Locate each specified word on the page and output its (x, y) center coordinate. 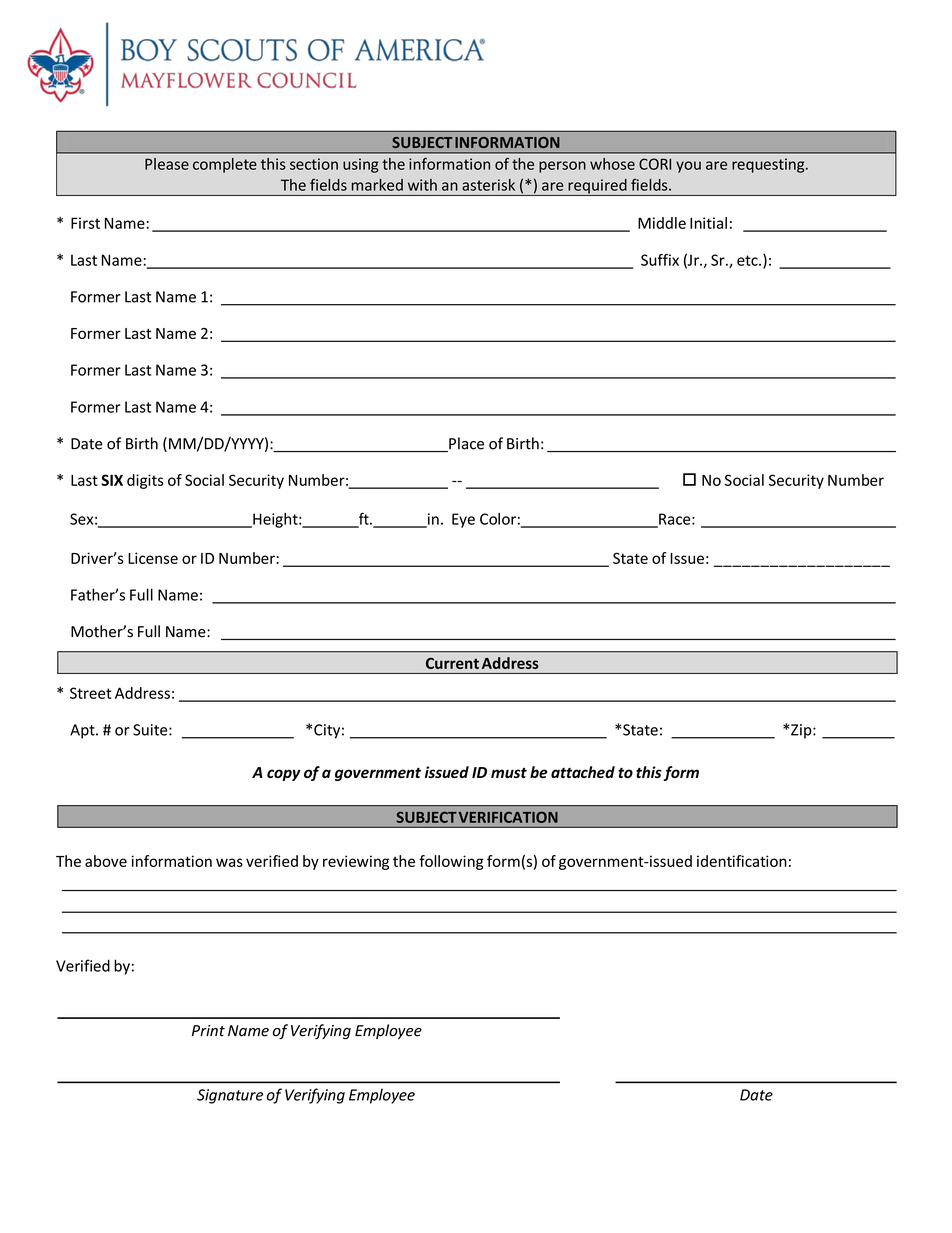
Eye (463, 520)
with (422, 185)
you (688, 167)
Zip (802, 731)
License (153, 558)
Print (208, 1031)
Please (167, 164)
